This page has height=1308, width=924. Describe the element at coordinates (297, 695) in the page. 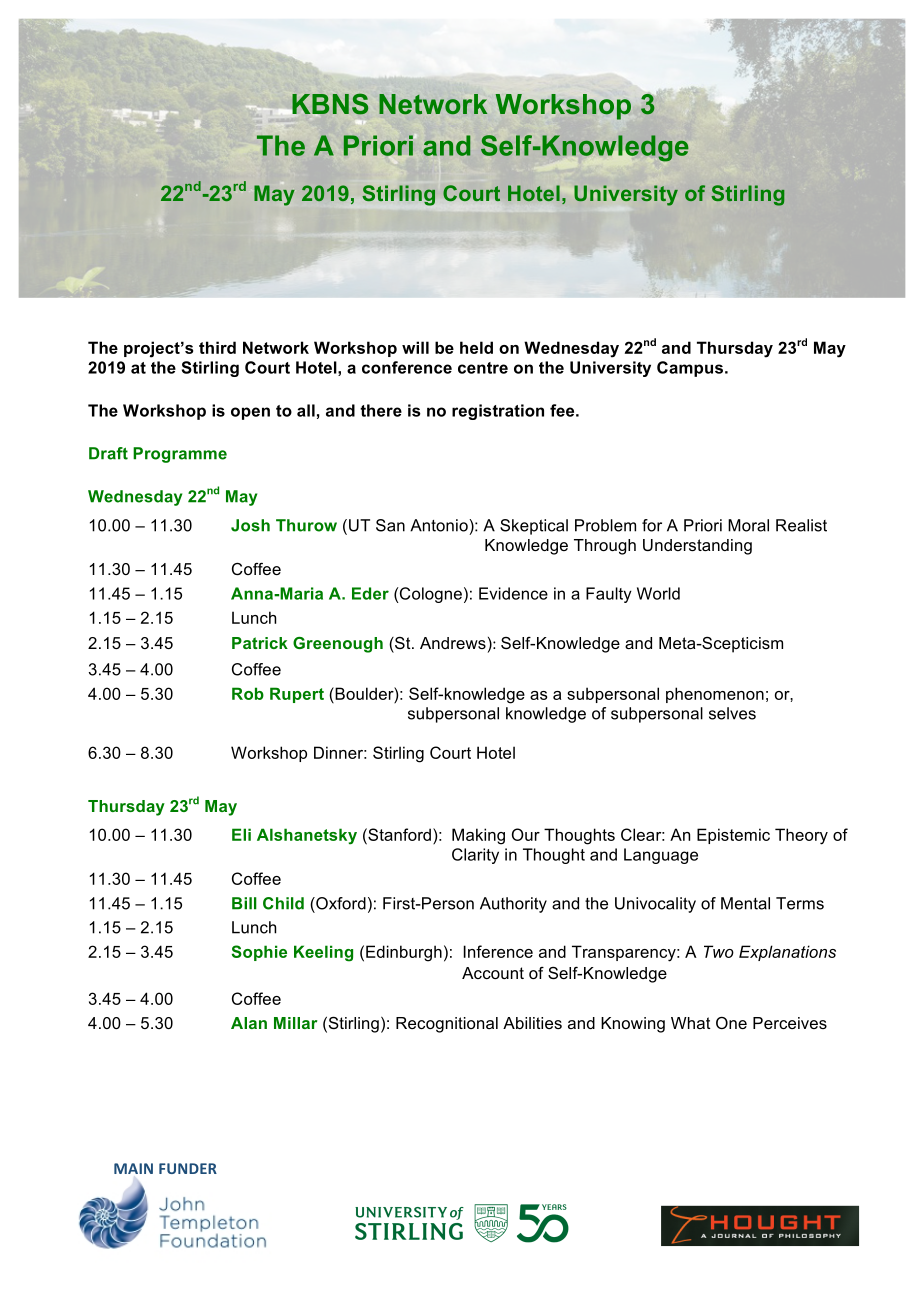

I see `Rupert` at that location.
